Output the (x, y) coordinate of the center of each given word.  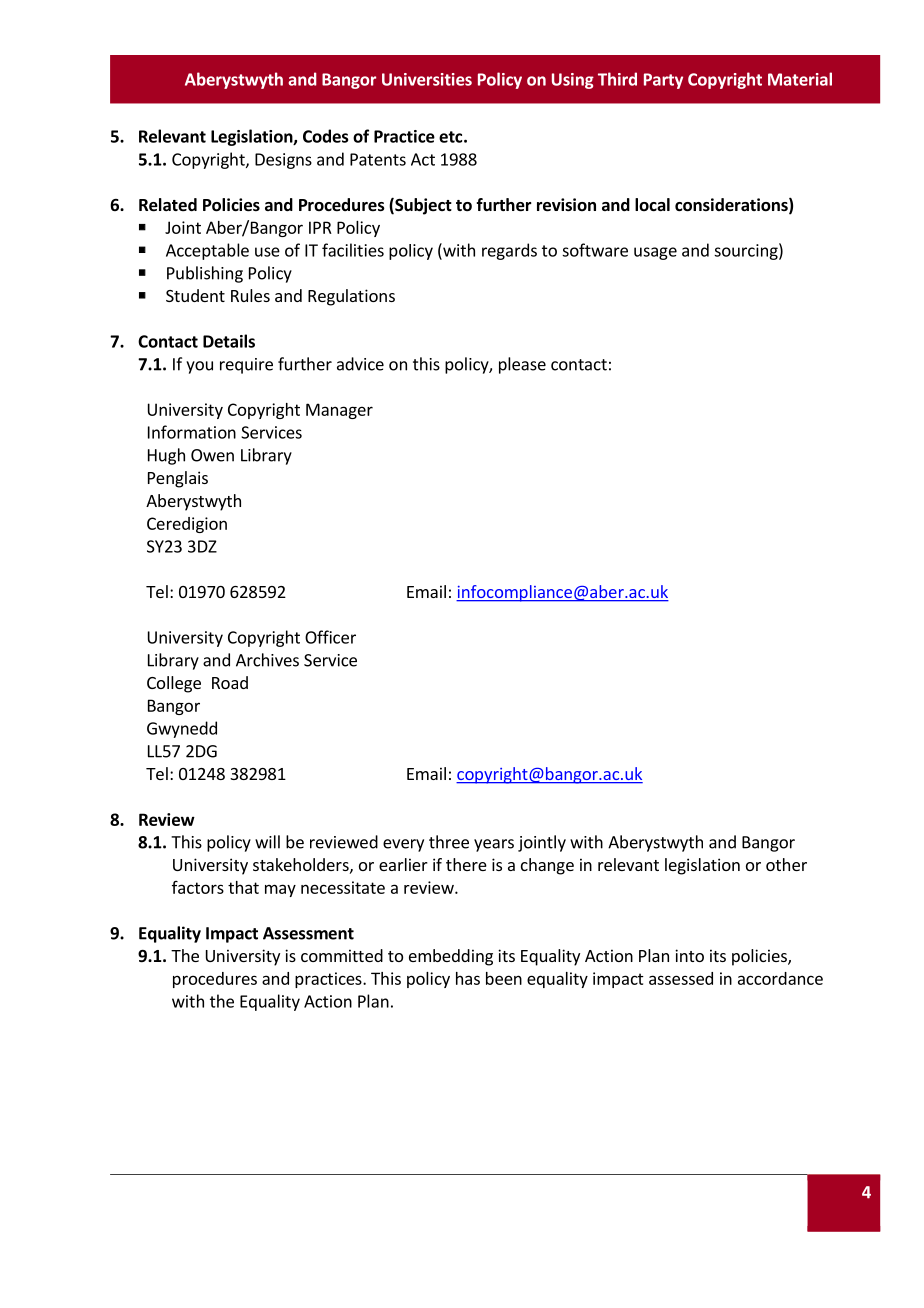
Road (230, 682)
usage (655, 253)
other (786, 864)
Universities (427, 79)
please (522, 365)
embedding (451, 957)
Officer (330, 637)
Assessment (308, 933)
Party (663, 81)
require (246, 366)
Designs (283, 161)
